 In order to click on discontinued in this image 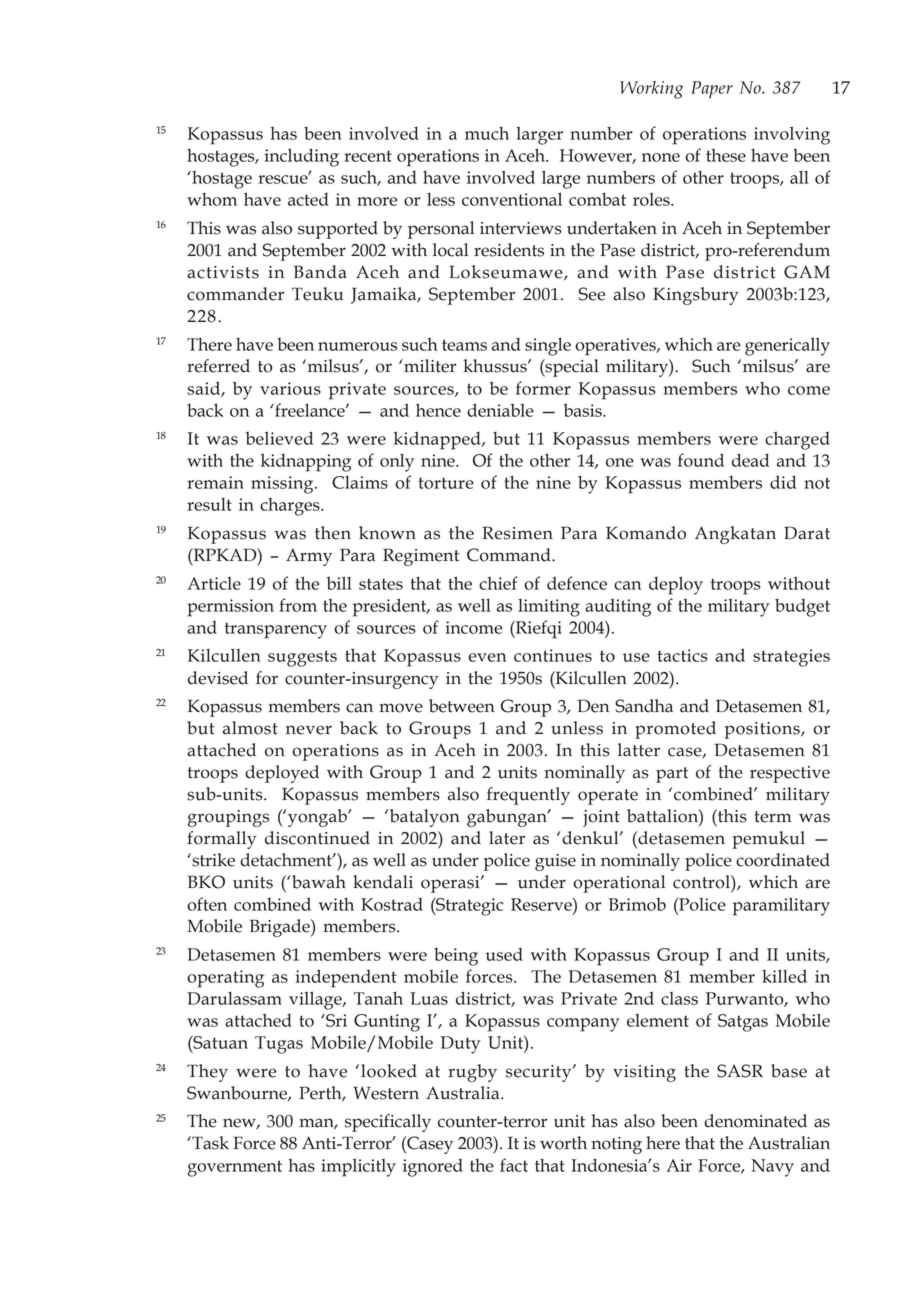, I will do `click(317, 838)`.
